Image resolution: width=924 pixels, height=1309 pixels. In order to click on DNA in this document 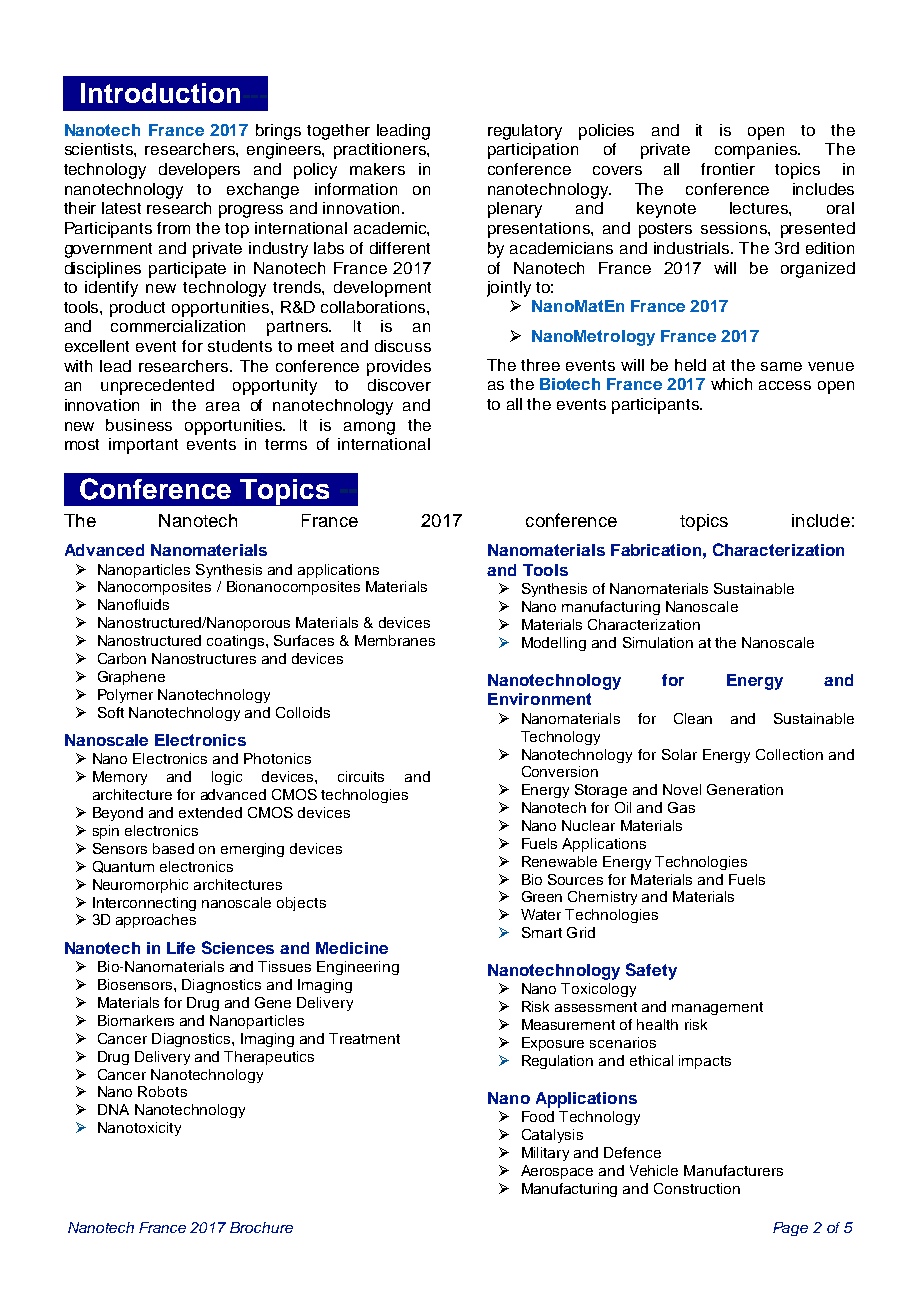, I will do `click(113, 1109)`.
